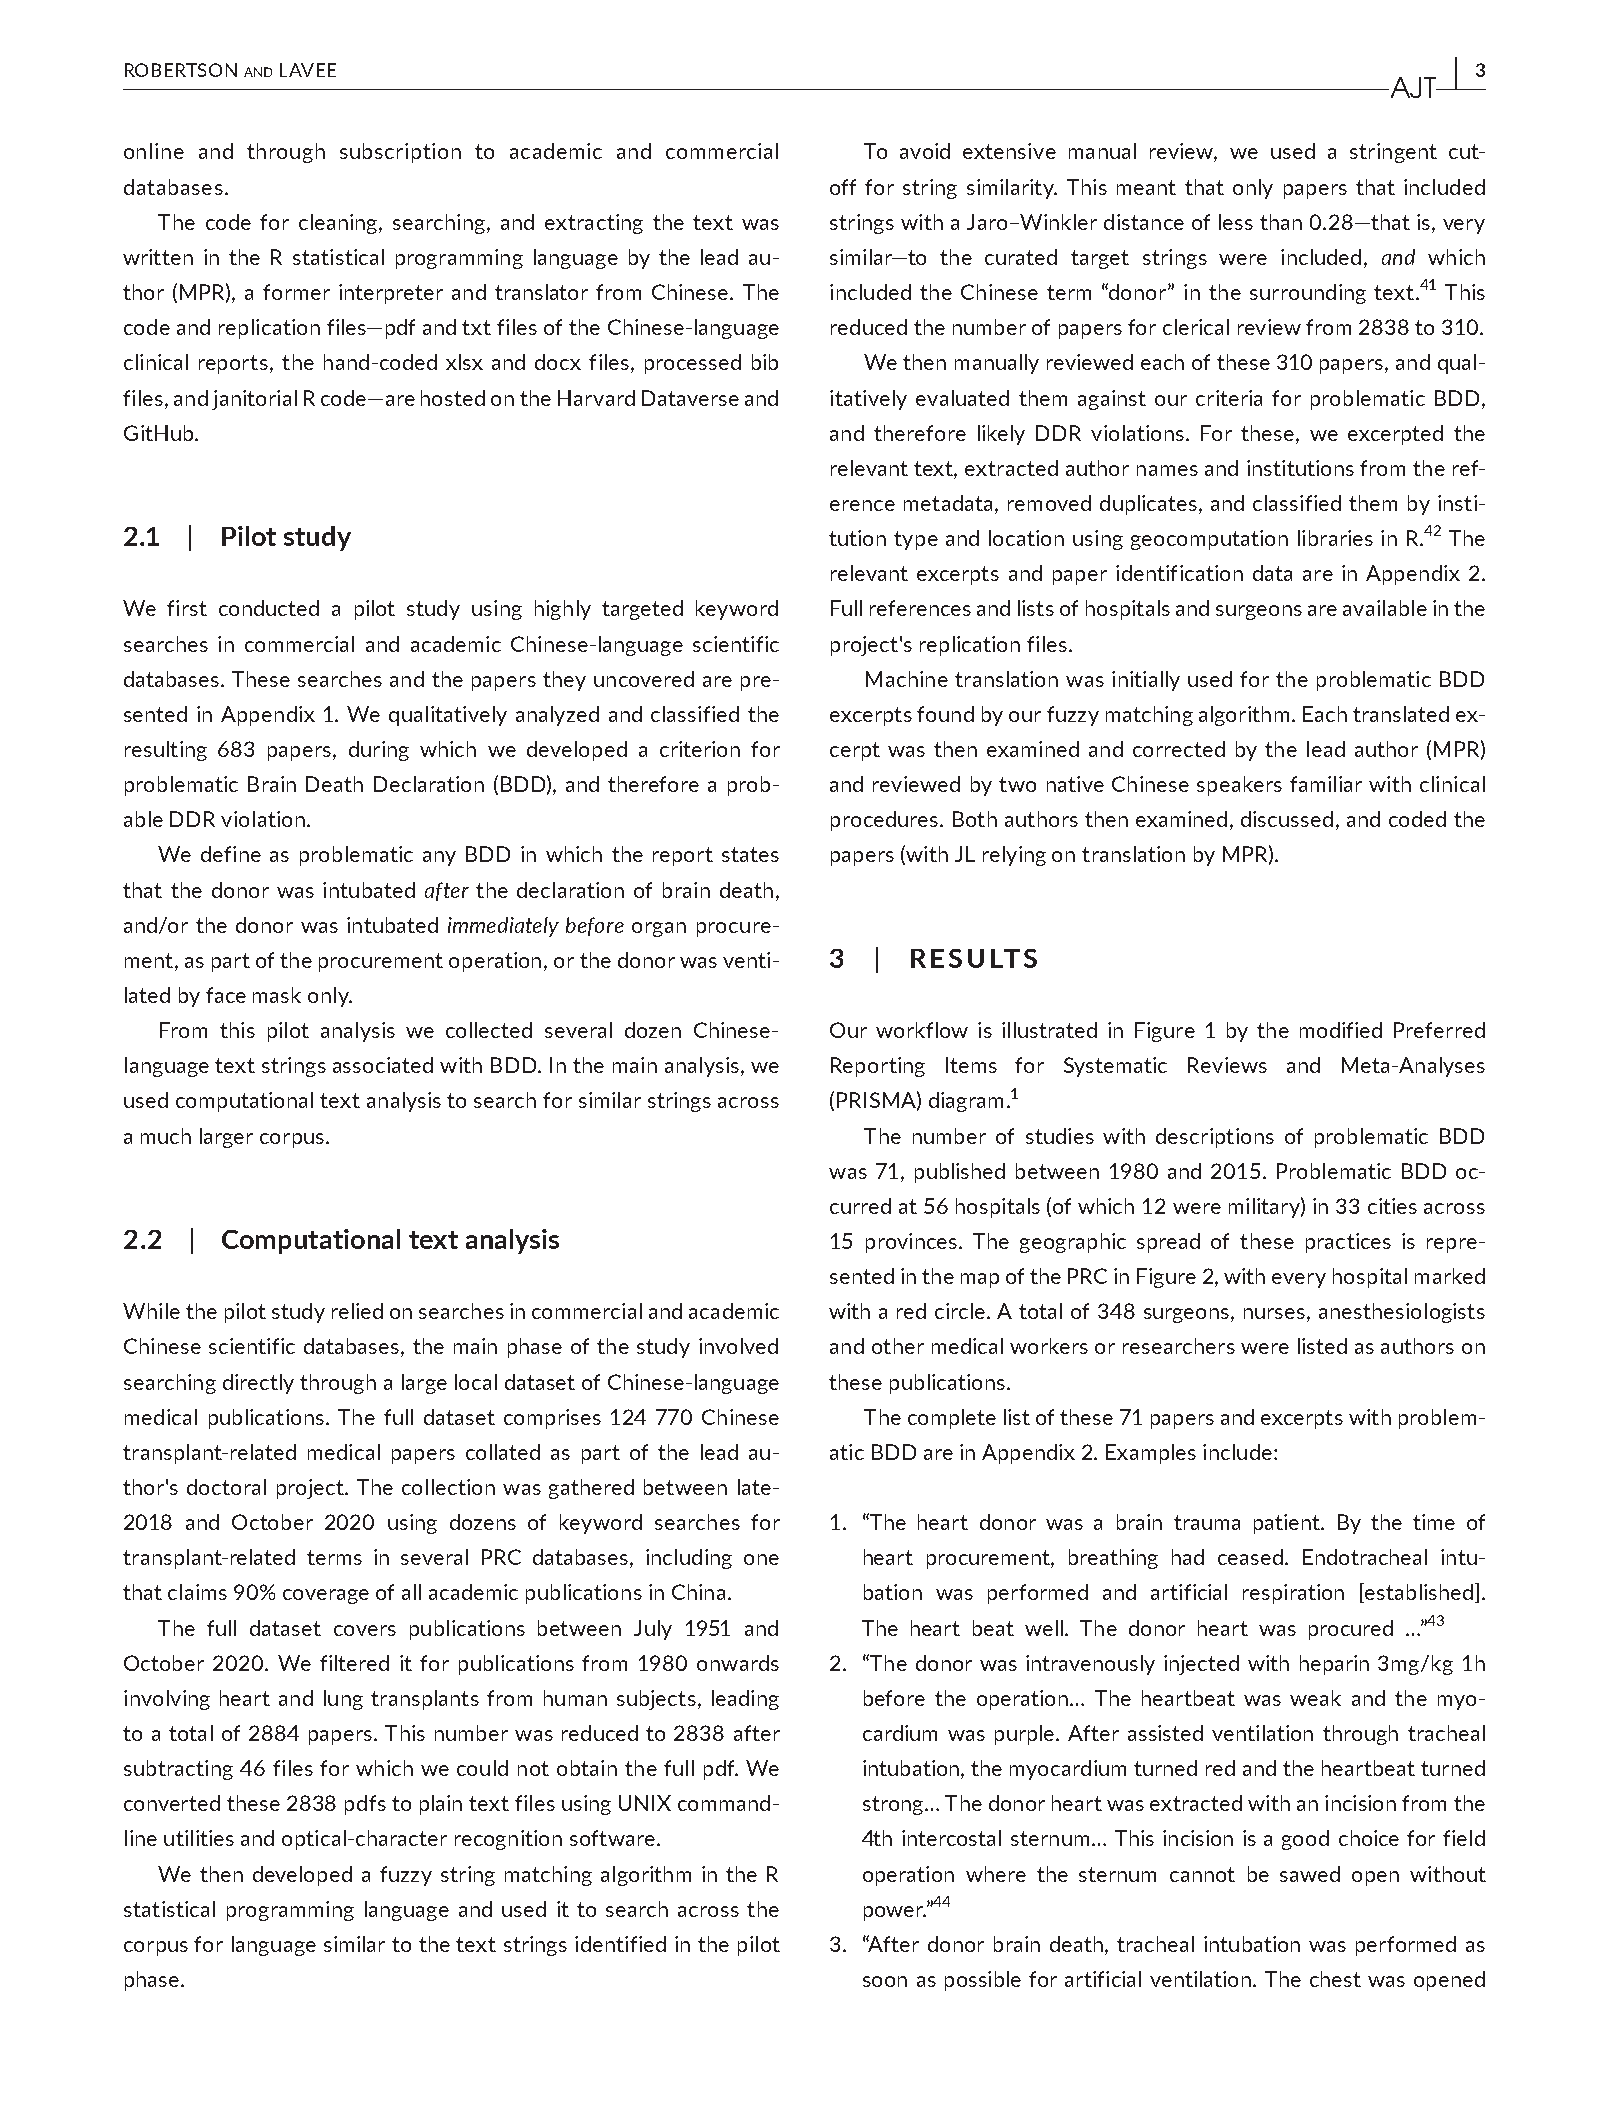 This screenshot has height=2115, width=1609. I want to click on relied, so click(357, 1311).
